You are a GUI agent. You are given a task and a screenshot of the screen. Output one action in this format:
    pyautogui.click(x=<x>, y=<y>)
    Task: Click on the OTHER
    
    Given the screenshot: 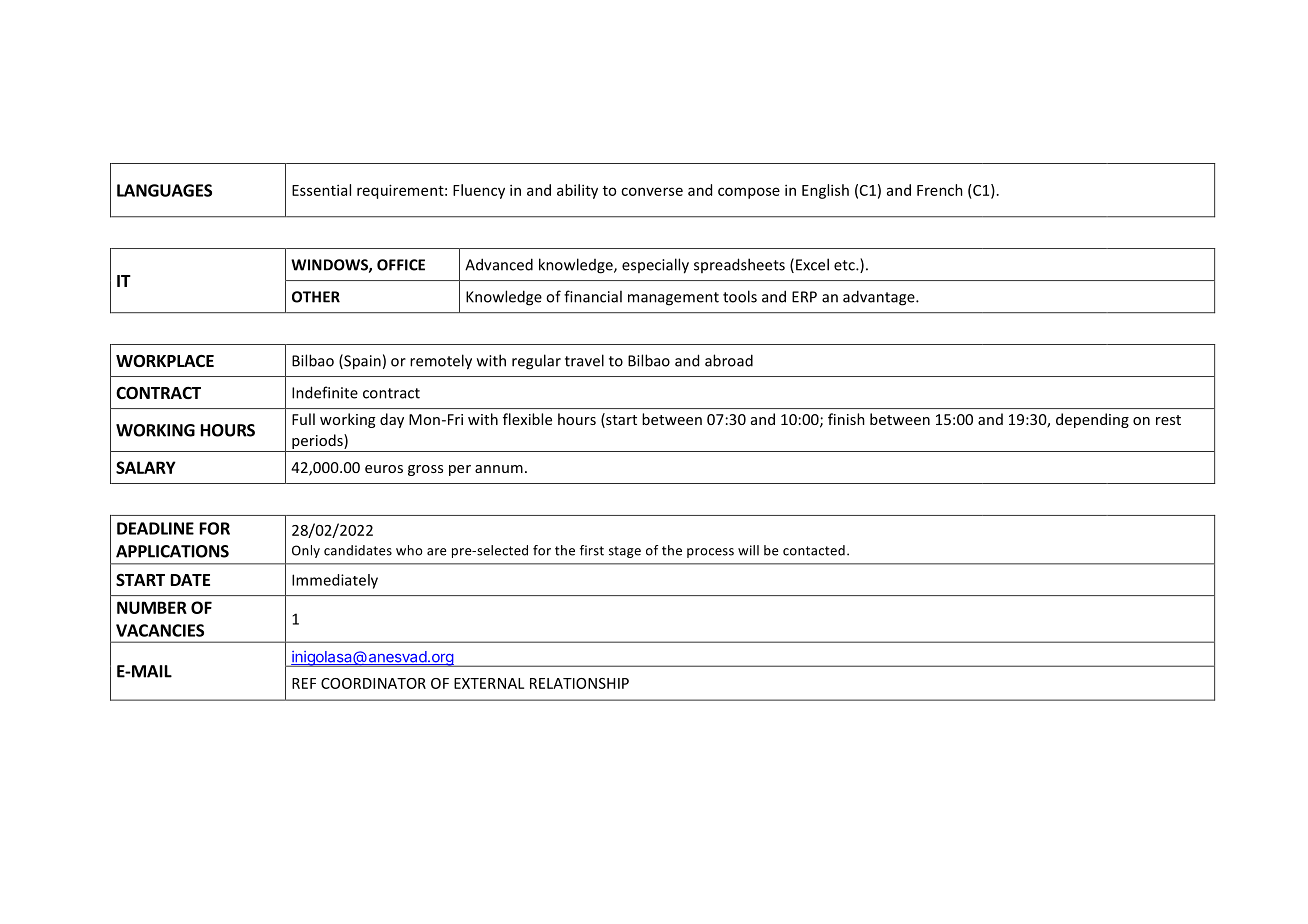 What is the action you would take?
    pyautogui.click(x=316, y=297)
